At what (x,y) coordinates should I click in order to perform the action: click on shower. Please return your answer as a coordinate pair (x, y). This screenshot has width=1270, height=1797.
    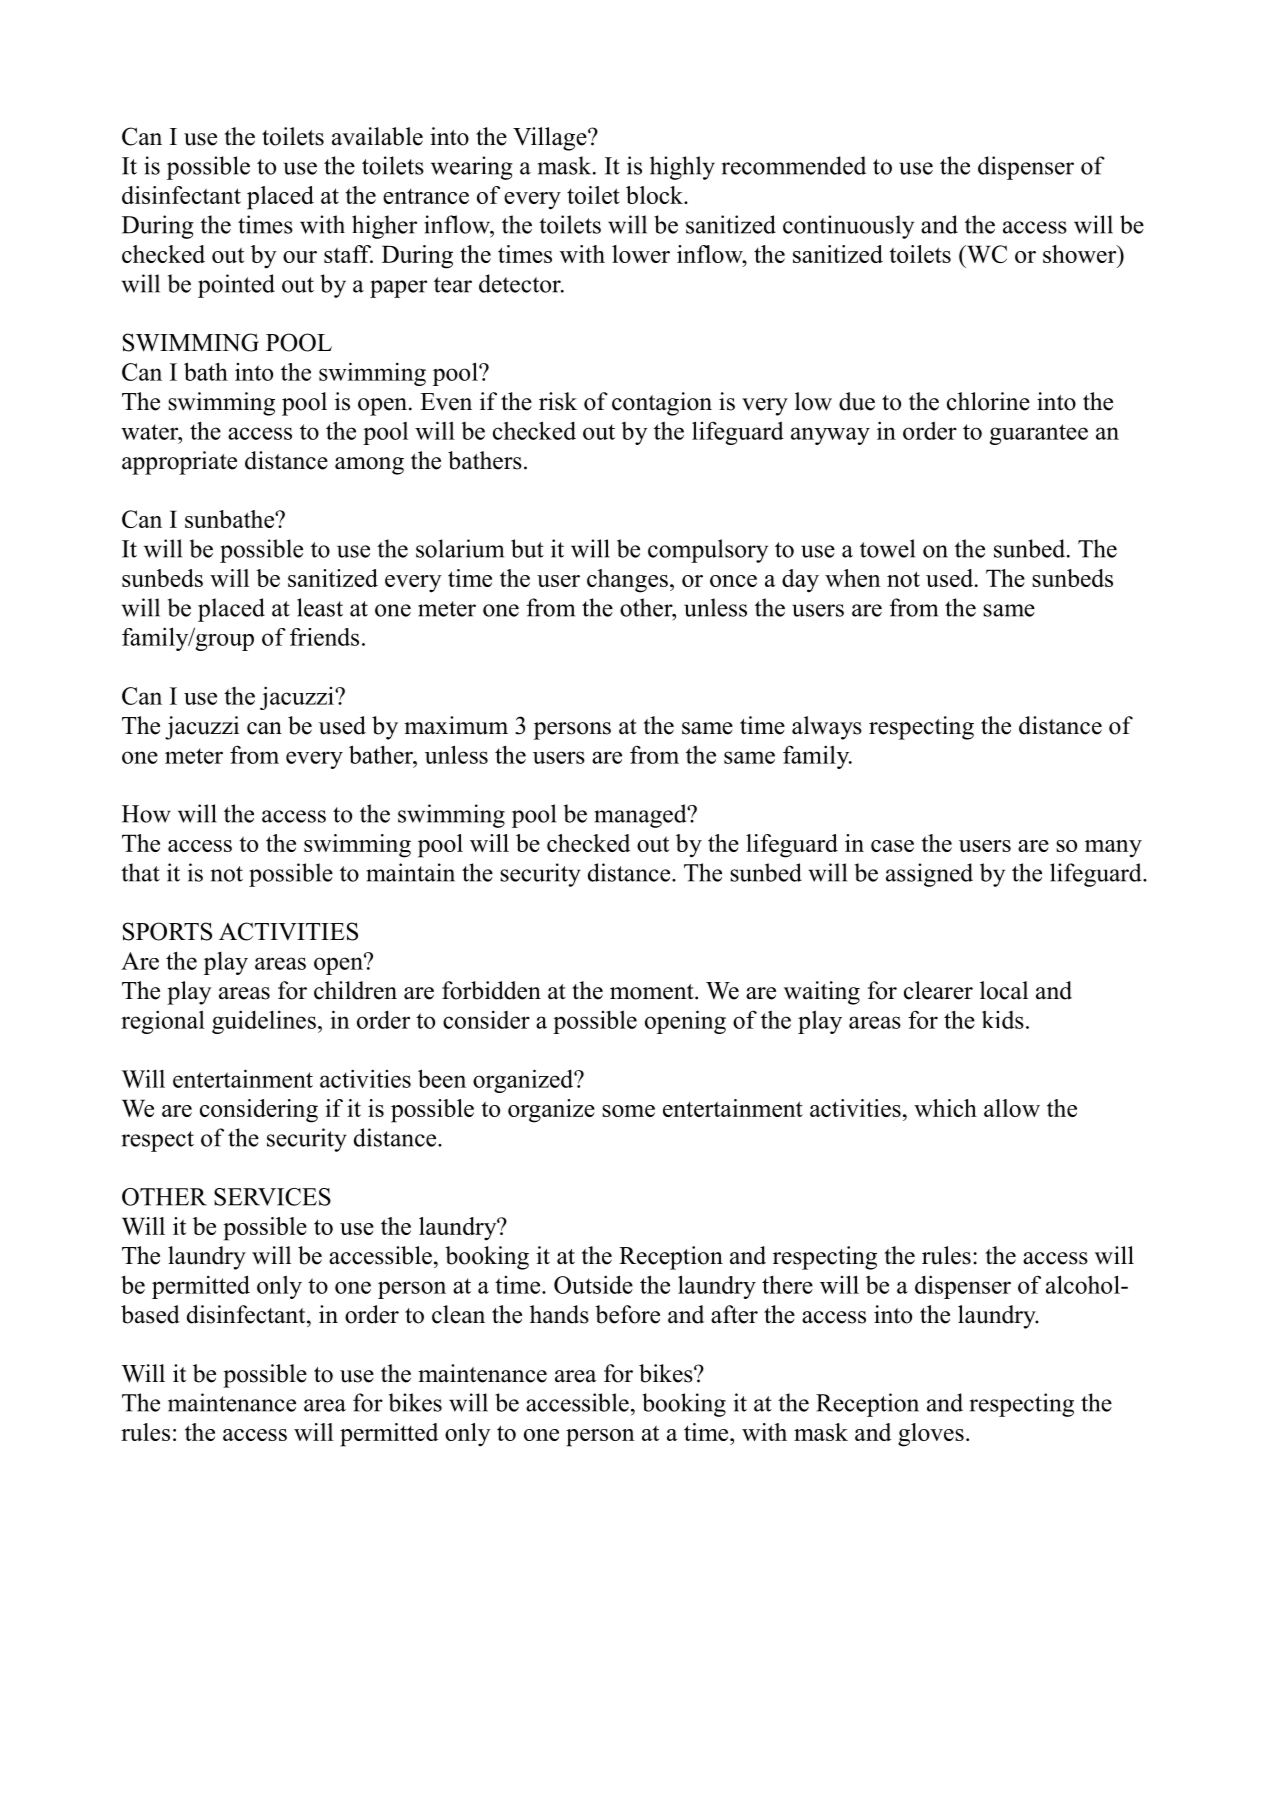
    Looking at the image, I should click on (1081, 254).
